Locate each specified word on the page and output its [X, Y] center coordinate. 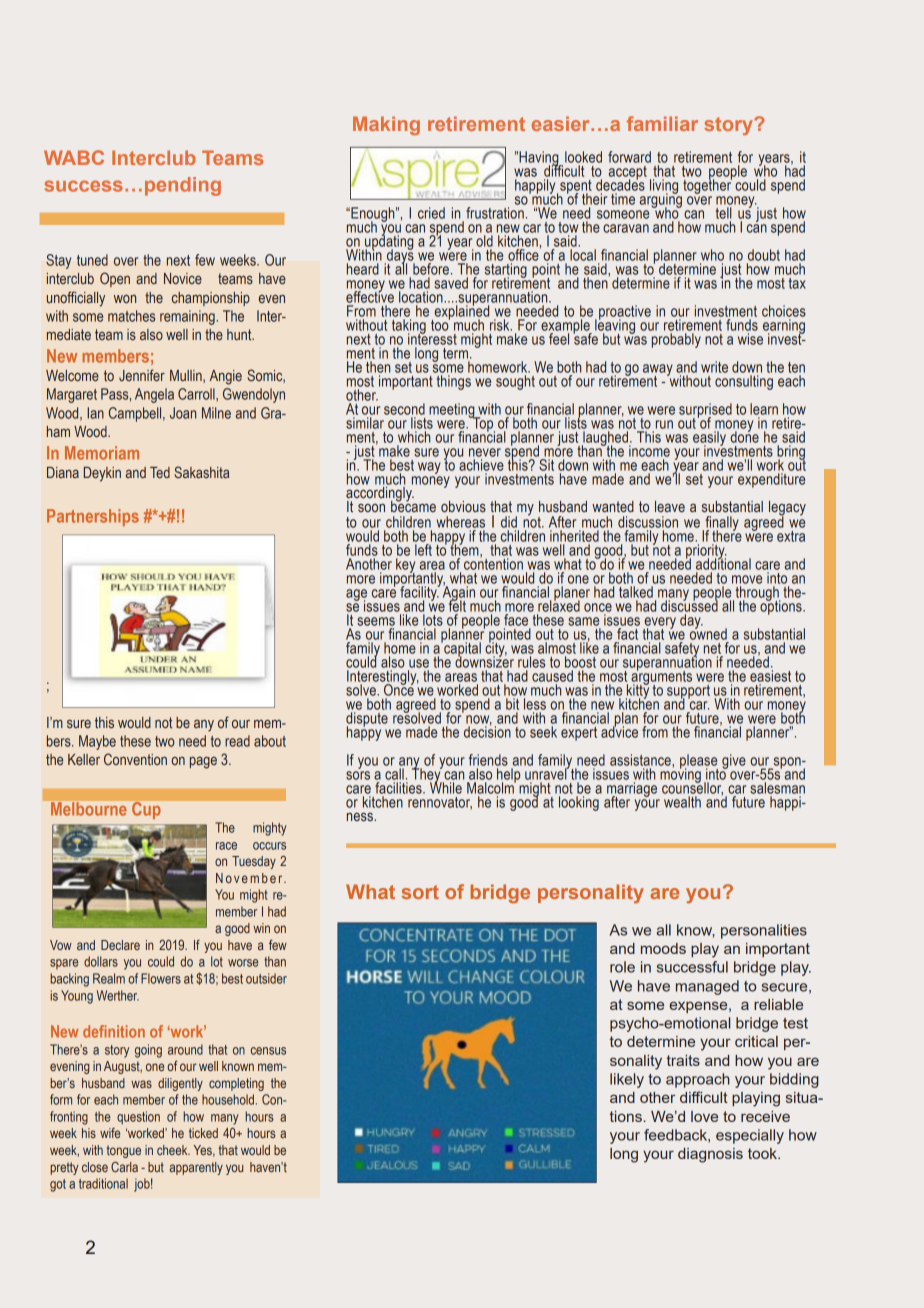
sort [420, 892]
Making [386, 125]
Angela [154, 395]
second [404, 409]
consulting [744, 382]
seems [376, 621]
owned [708, 633]
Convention [135, 759]
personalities [764, 931]
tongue [124, 1151]
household [228, 1099]
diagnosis [710, 1155]
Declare [120, 945]
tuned [92, 260]
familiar [662, 123]
